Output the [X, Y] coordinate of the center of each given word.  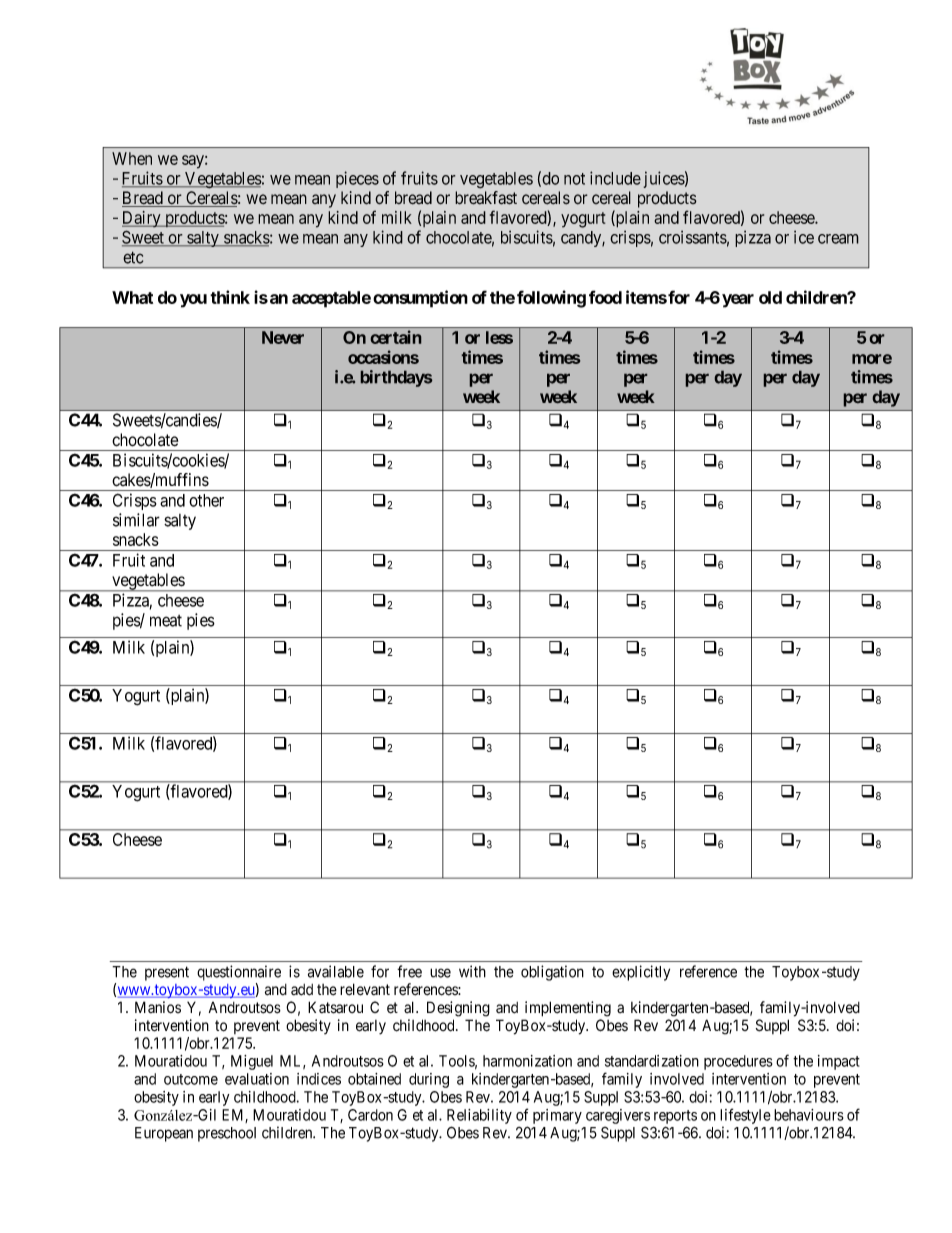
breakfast [486, 198]
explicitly [641, 973]
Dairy [142, 219]
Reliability [479, 1116]
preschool [227, 1134]
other [206, 500]
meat [166, 621]
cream [838, 239]
